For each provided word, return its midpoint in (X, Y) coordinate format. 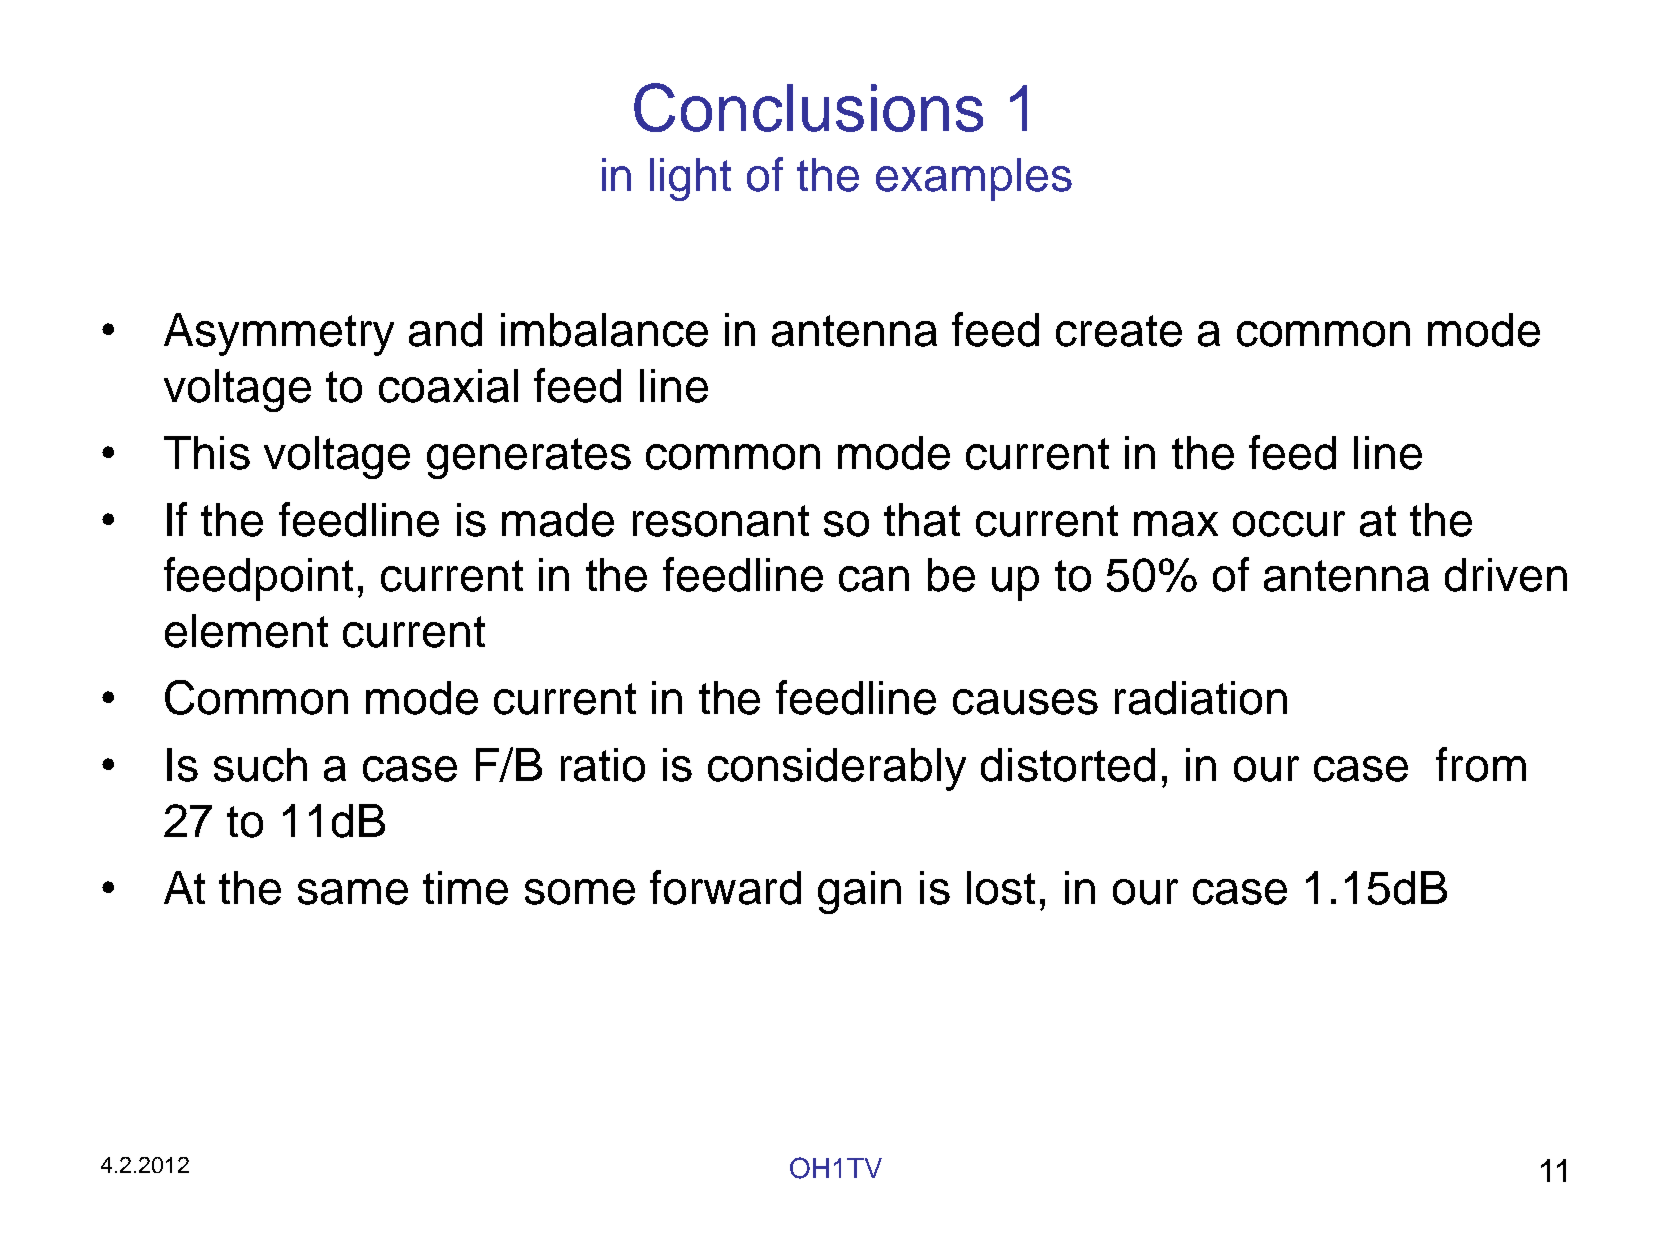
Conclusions (808, 107)
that (922, 520)
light (690, 179)
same (353, 892)
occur (1289, 524)
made (558, 520)
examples (974, 179)
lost (1001, 888)
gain (859, 892)
